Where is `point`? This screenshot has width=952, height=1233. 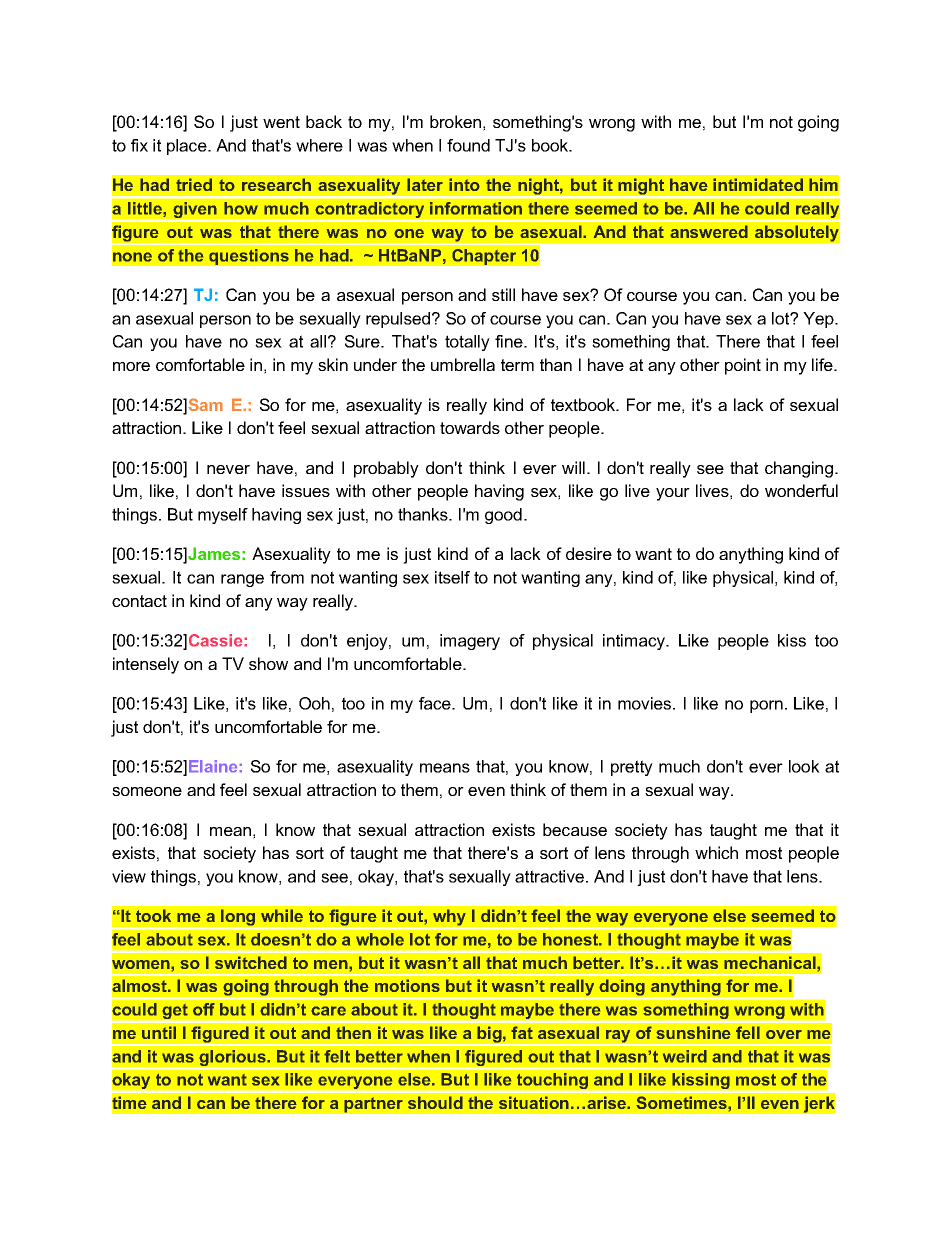
point is located at coordinates (743, 366).
